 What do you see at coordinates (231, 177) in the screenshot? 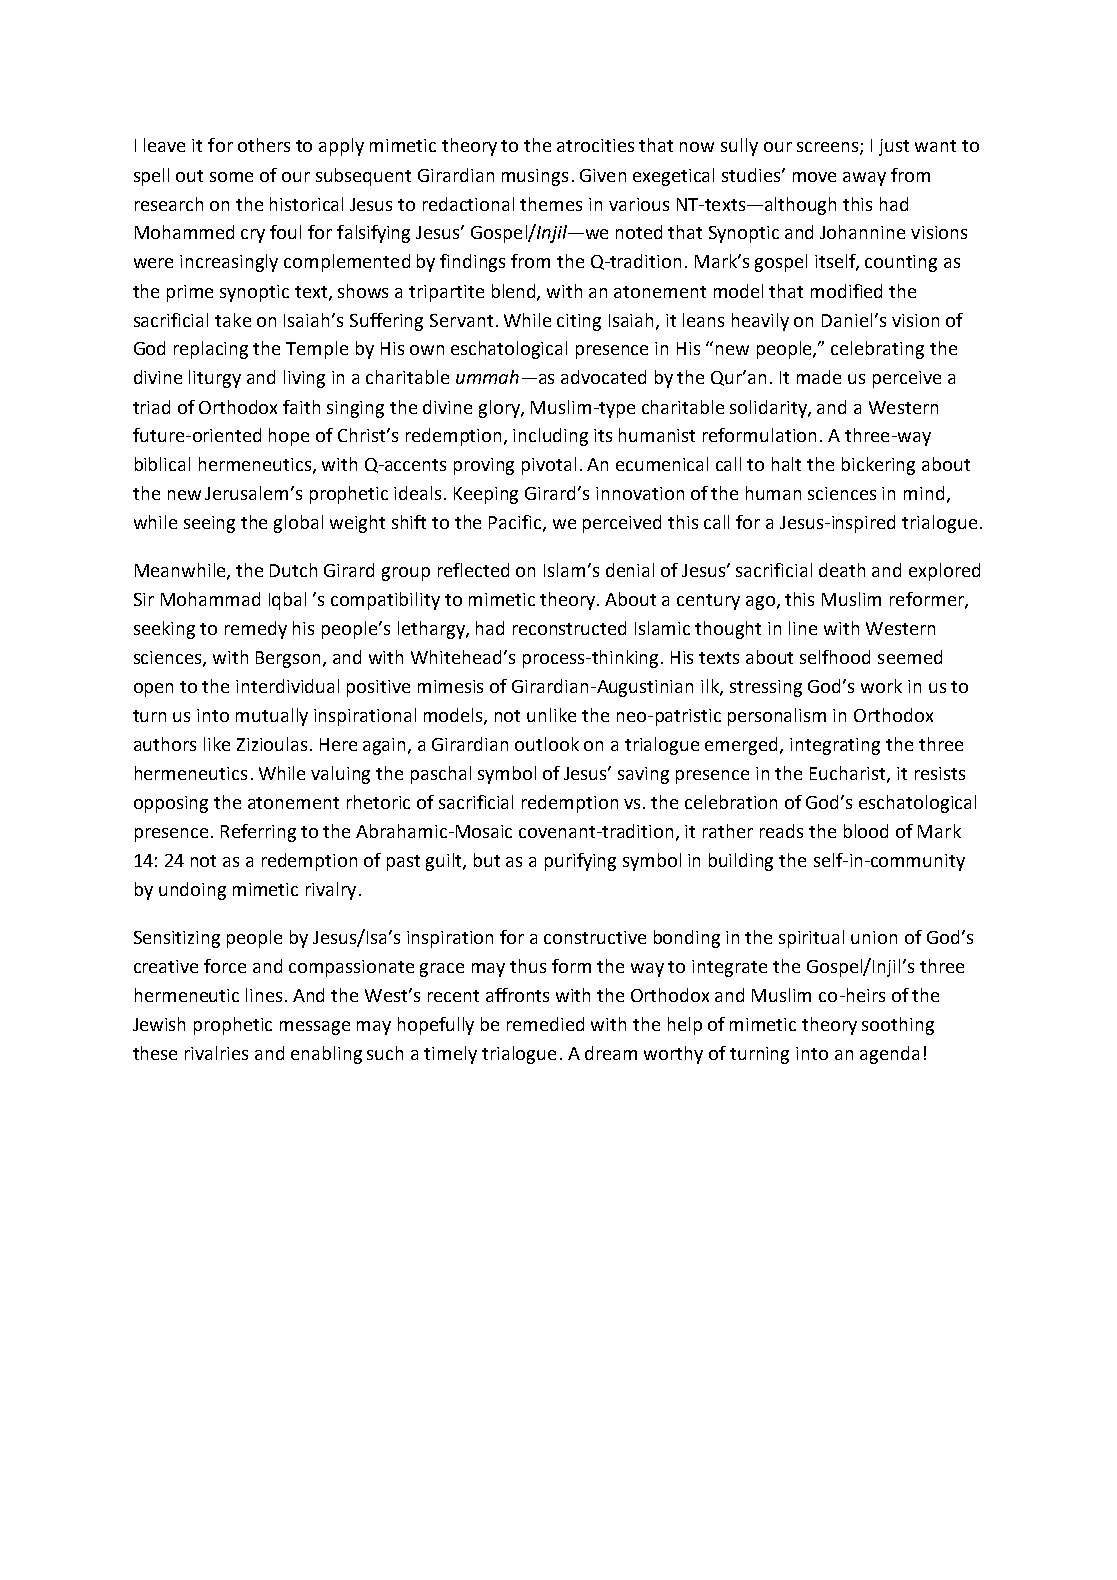
I see `some` at bounding box center [231, 177].
